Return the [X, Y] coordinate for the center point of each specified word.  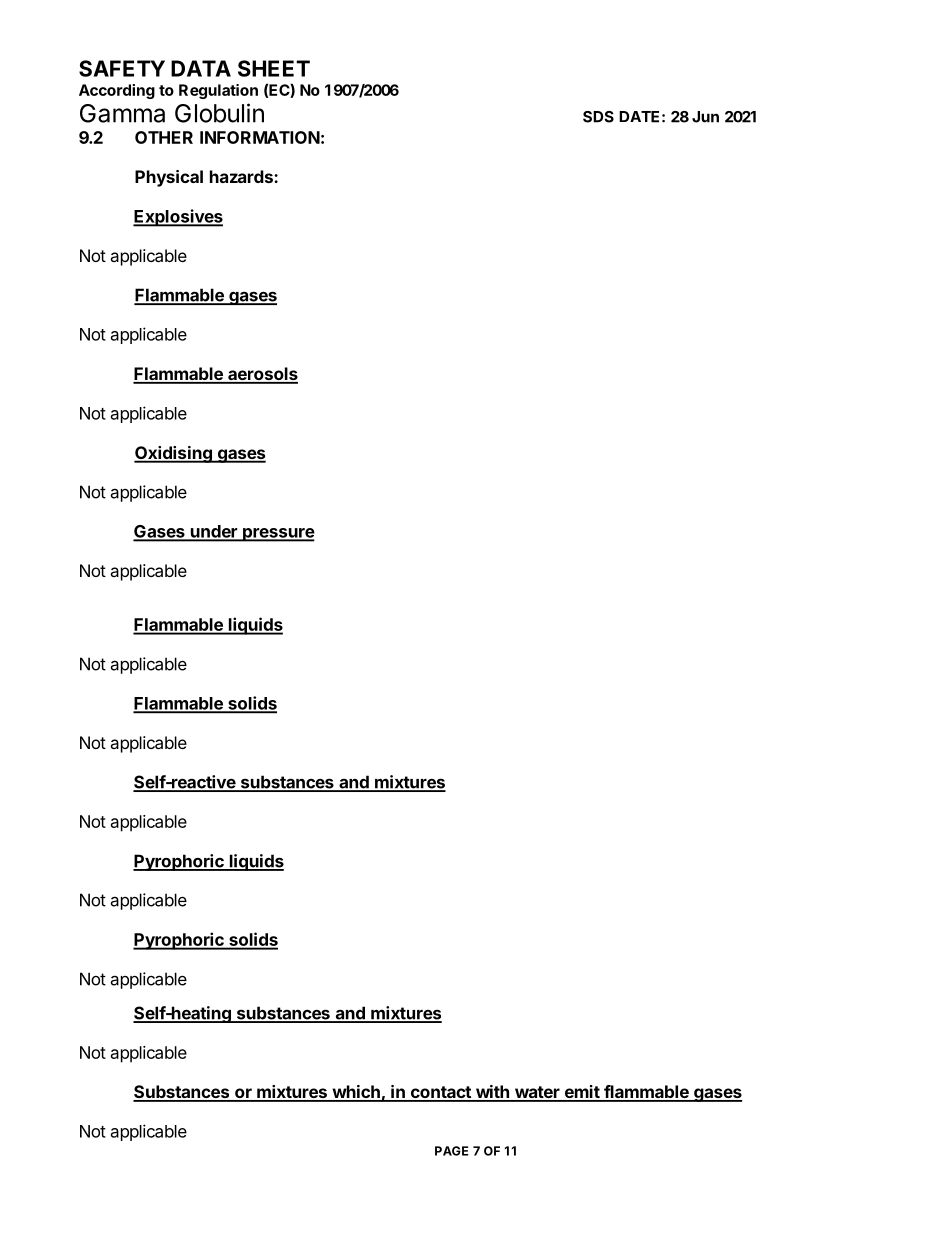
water [537, 1093]
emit [581, 1093]
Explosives [178, 218]
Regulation [218, 91]
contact [440, 1093]
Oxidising [174, 454]
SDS [598, 117]
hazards [242, 176]
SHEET [274, 68]
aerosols [262, 375]
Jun [705, 117]
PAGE [451, 1151]
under [214, 532]
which [356, 1093]
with [492, 1093]
